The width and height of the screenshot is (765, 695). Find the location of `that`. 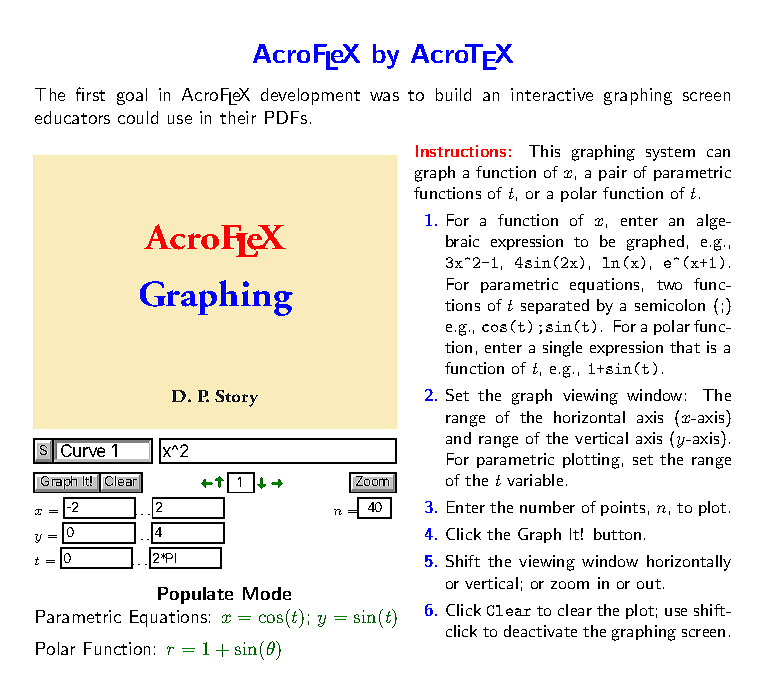

that is located at coordinates (685, 347).
